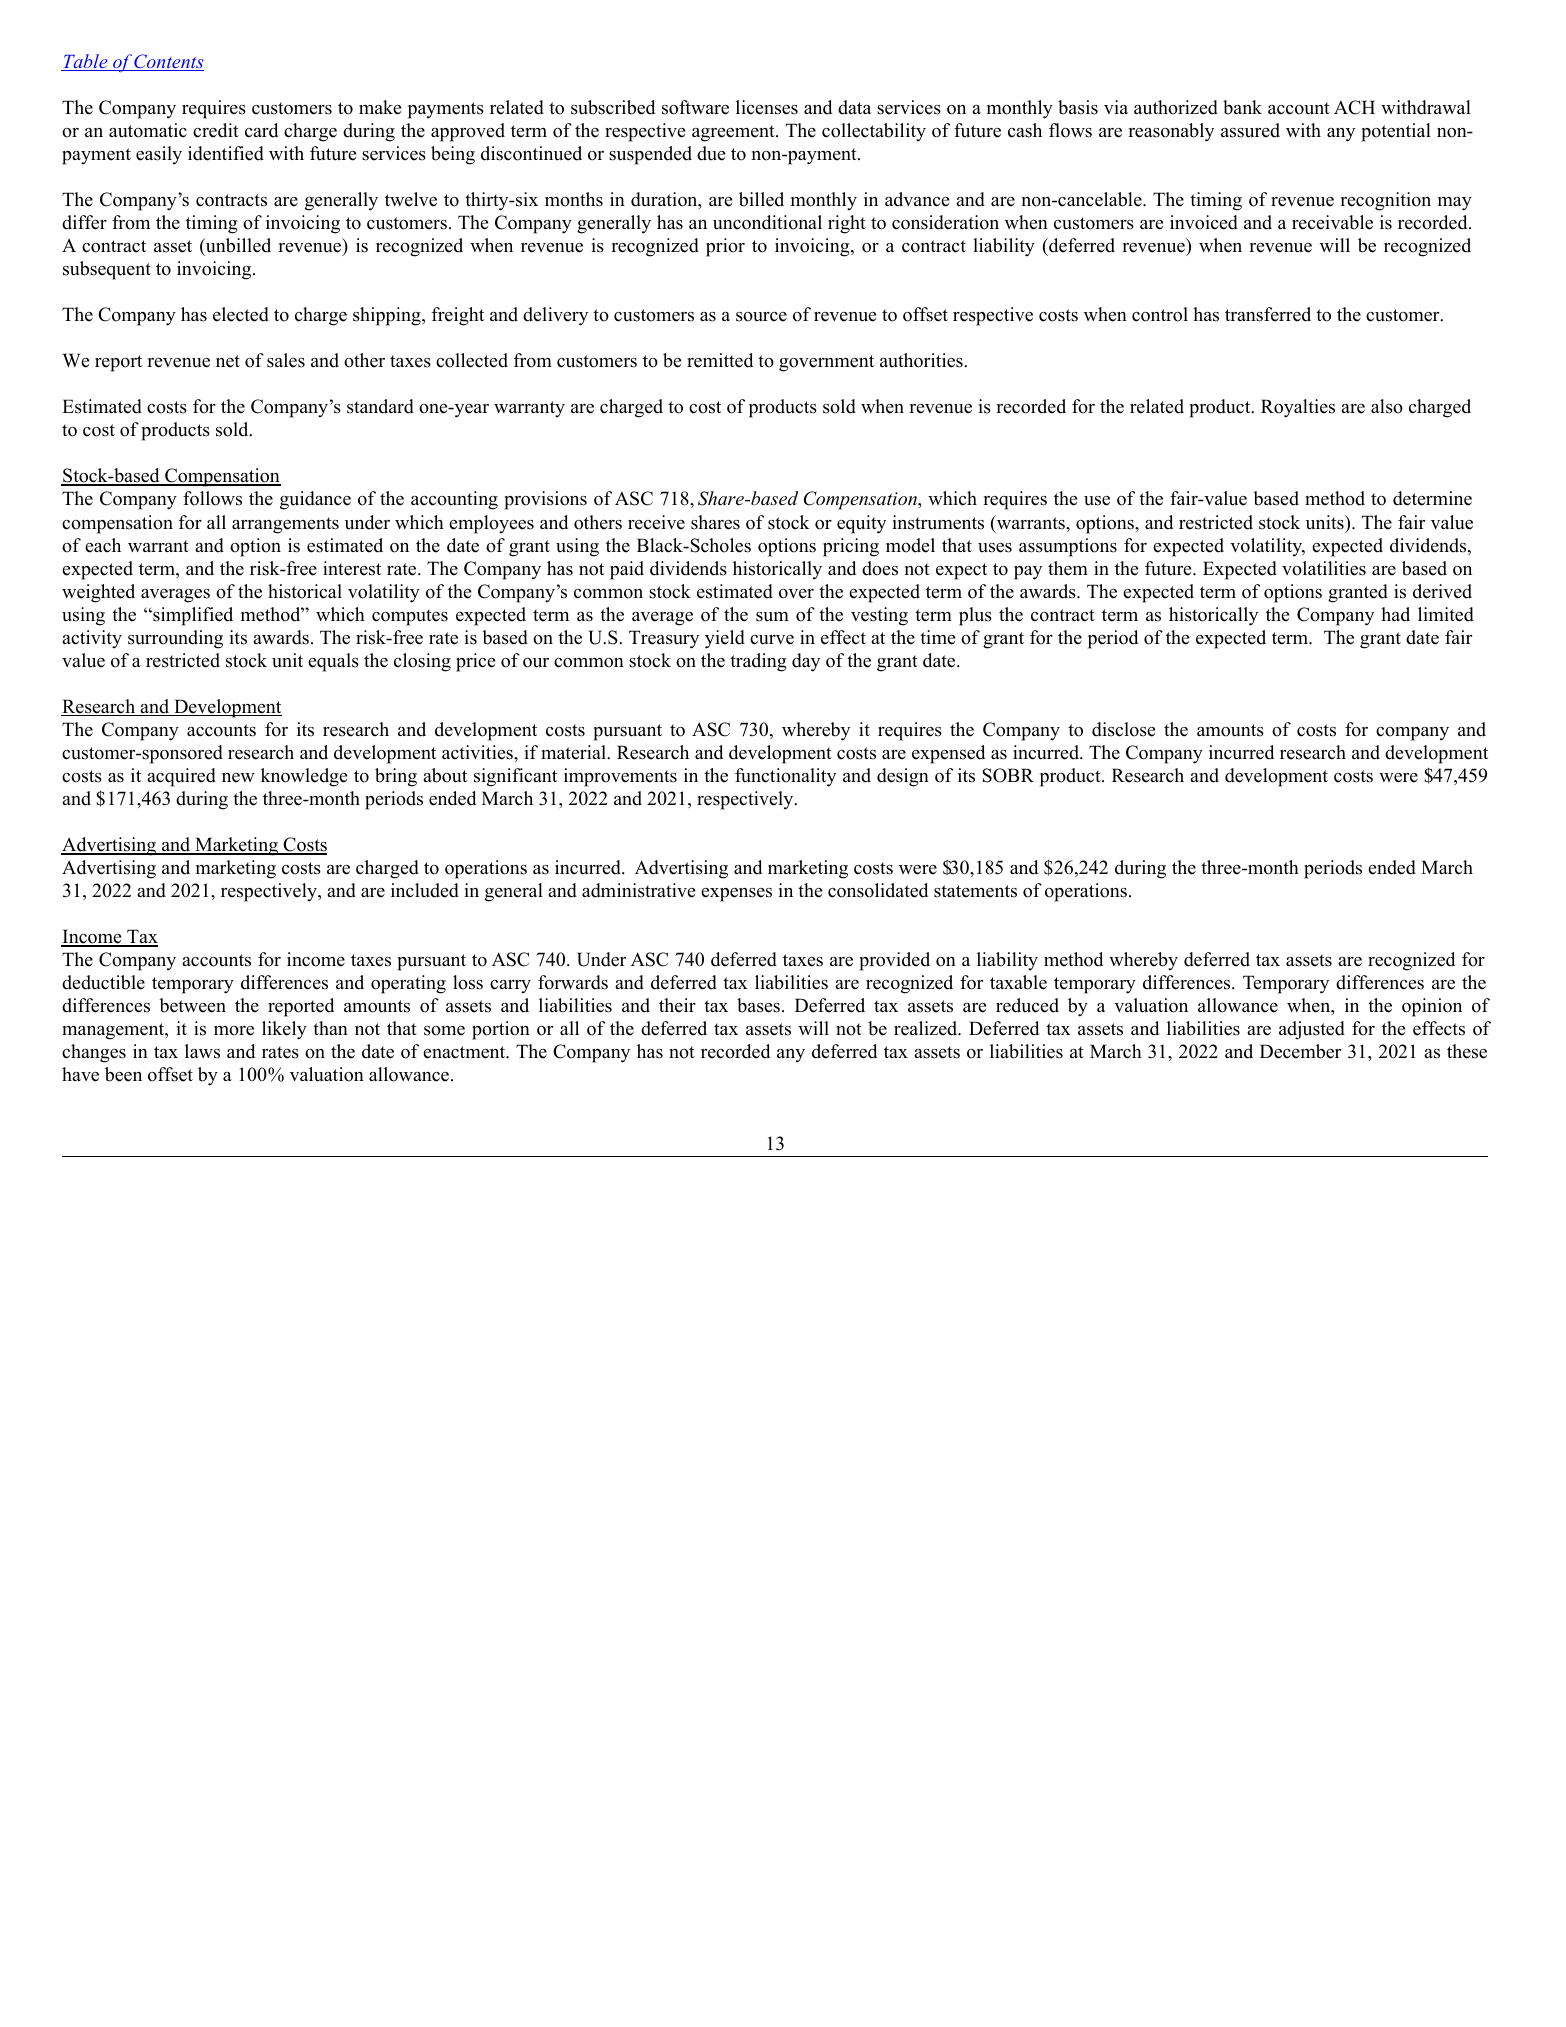  Describe the element at coordinates (261, 130) in the screenshot. I see `card` at that location.
